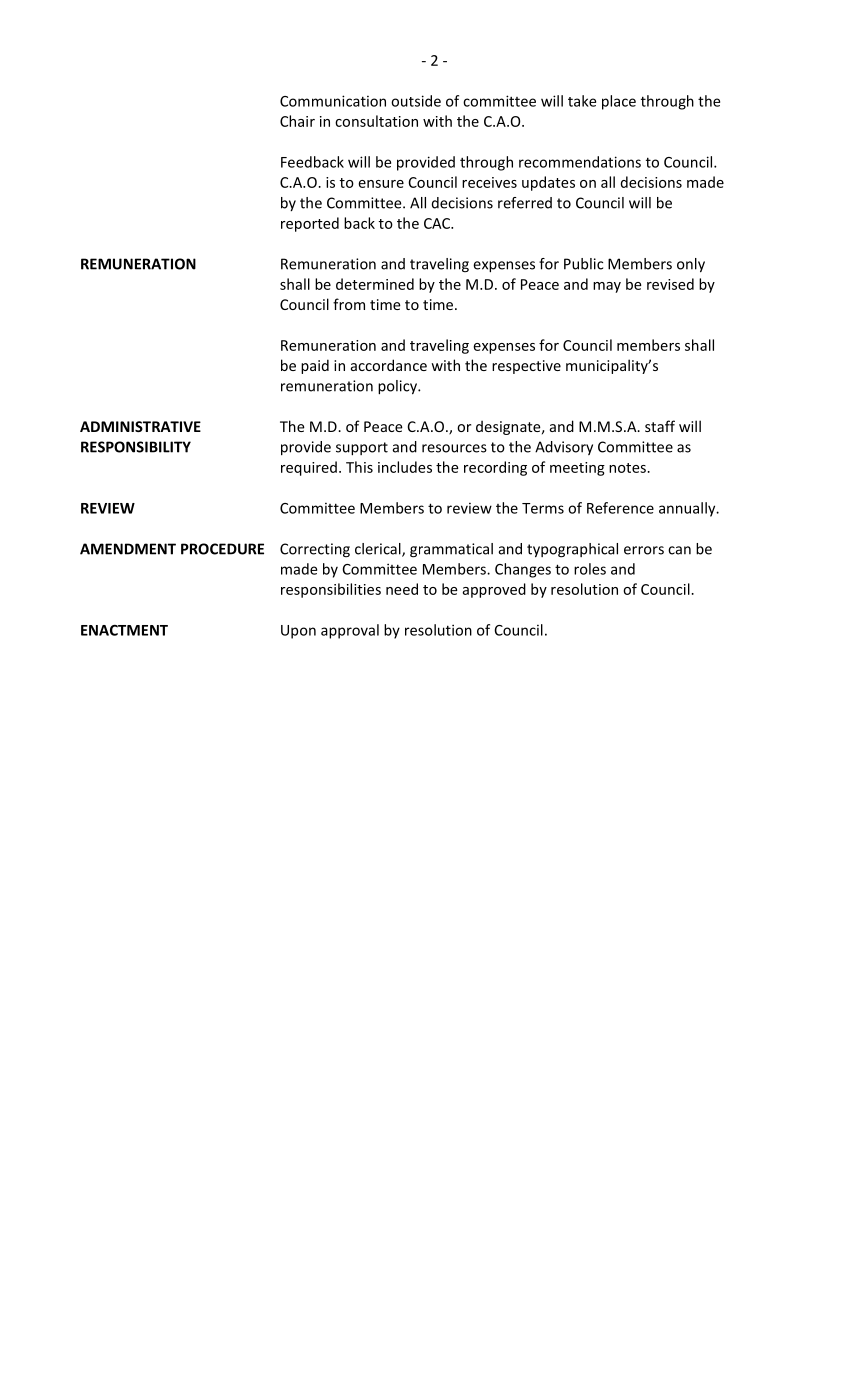 Image resolution: width=849 pixels, height=1400 pixels. Describe the element at coordinates (402, 589) in the page. I see `need` at that location.
